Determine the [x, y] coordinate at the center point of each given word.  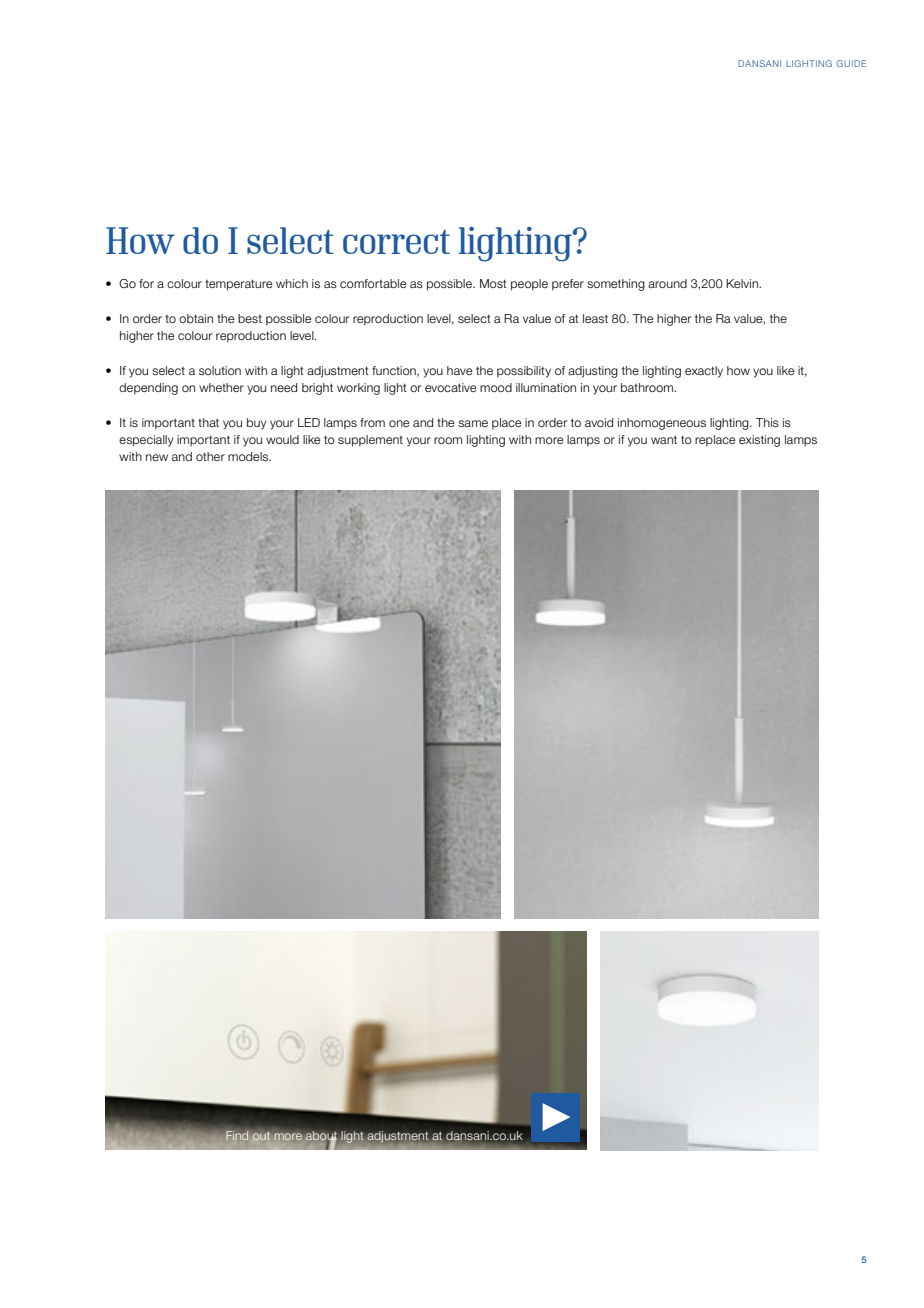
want [664, 439]
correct [396, 242]
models [249, 456]
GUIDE [851, 63]
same [473, 423]
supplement [370, 441]
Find [237, 1135]
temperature [239, 285]
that [208, 422]
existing [759, 441]
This [767, 422]
